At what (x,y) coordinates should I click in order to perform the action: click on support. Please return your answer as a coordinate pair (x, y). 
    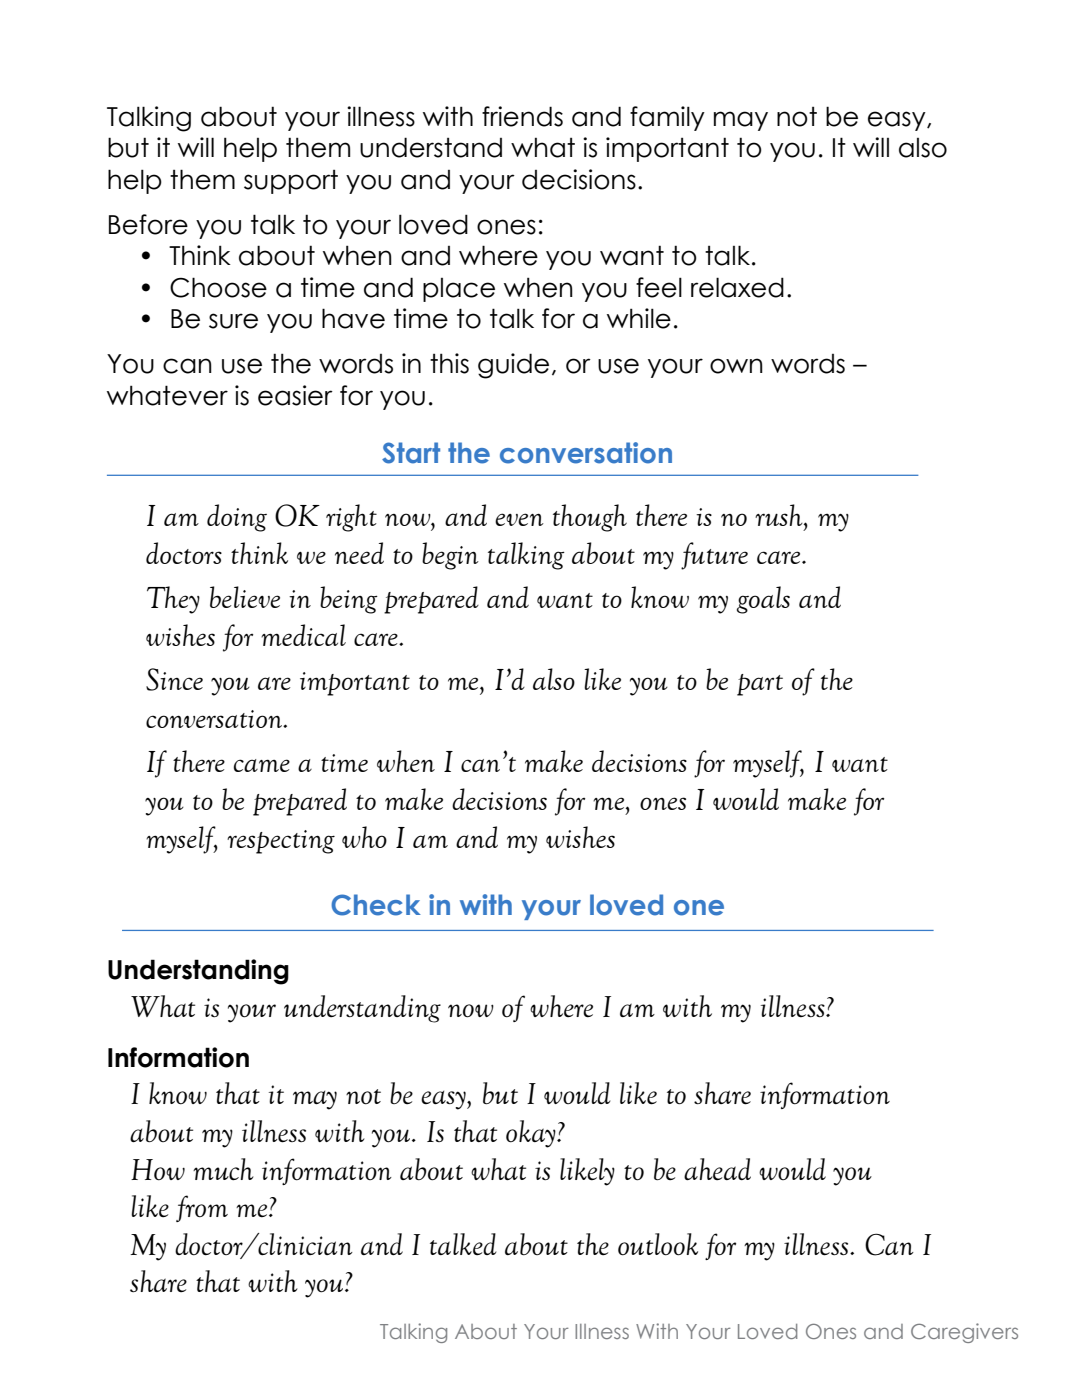
    Looking at the image, I should click on (291, 181).
